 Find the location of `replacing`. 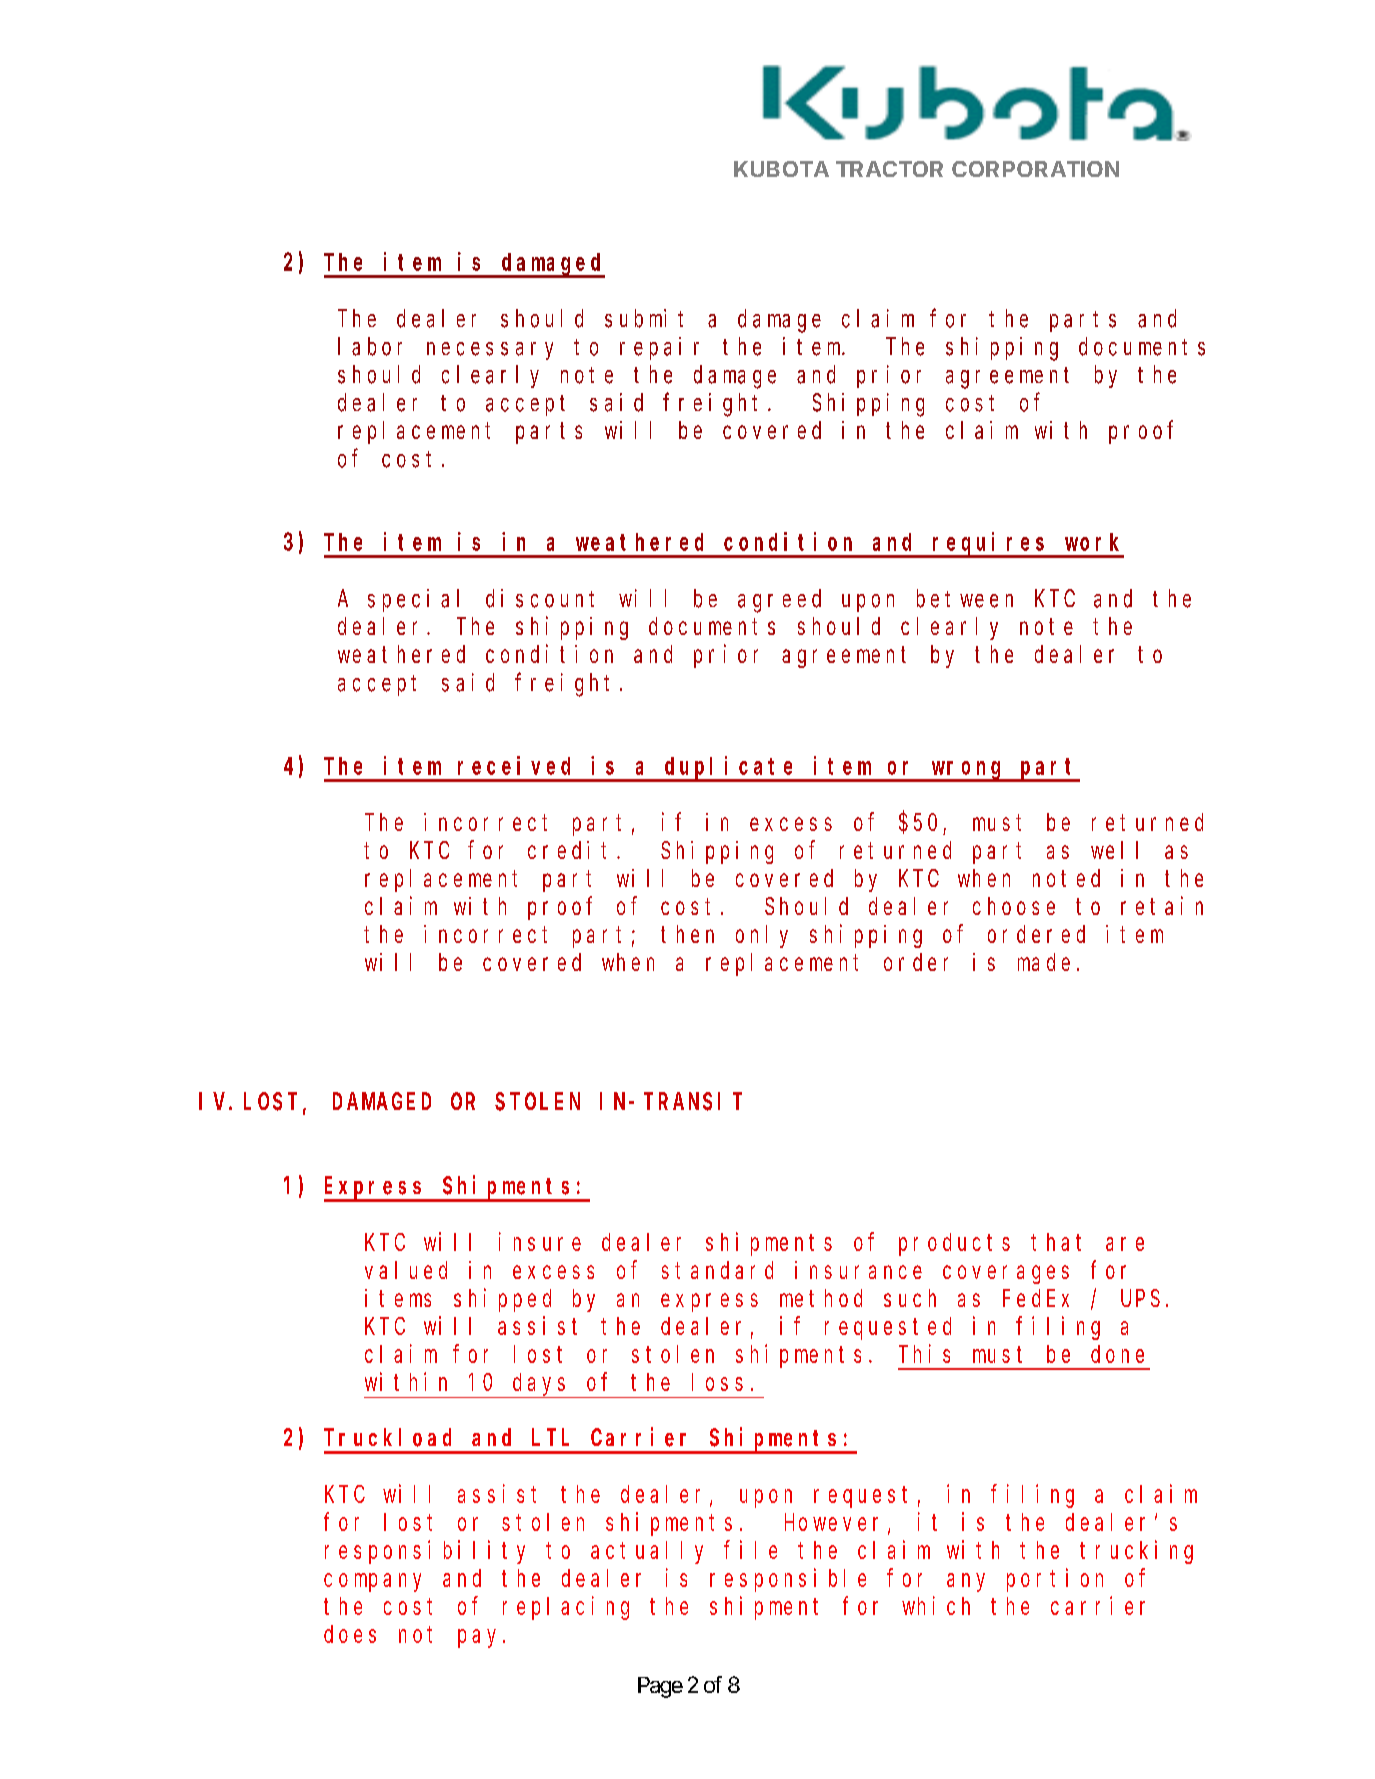

replacing is located at coordinates (566, 1608).
